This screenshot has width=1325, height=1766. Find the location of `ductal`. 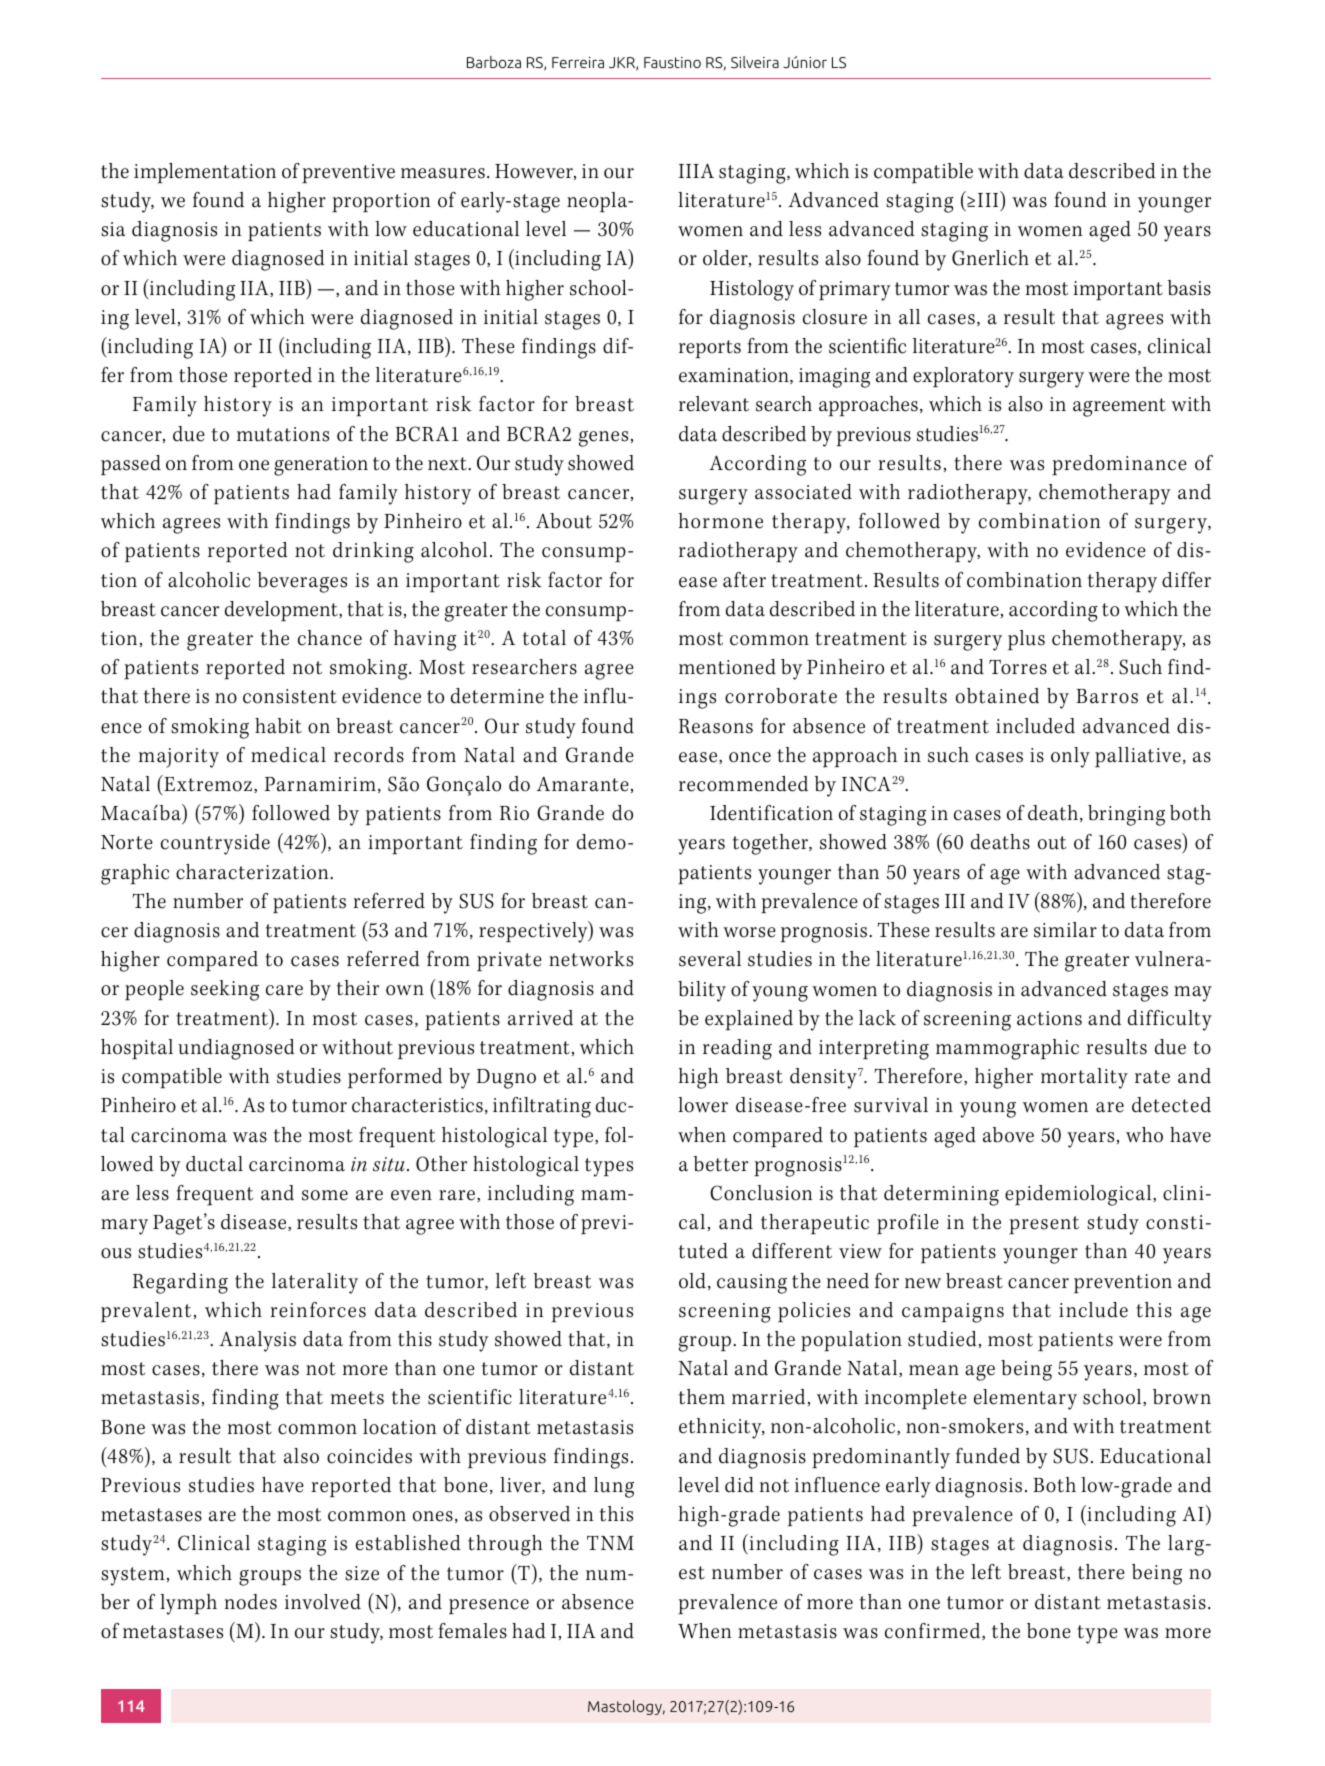

ductal is located at coordinates (214, 1164).
